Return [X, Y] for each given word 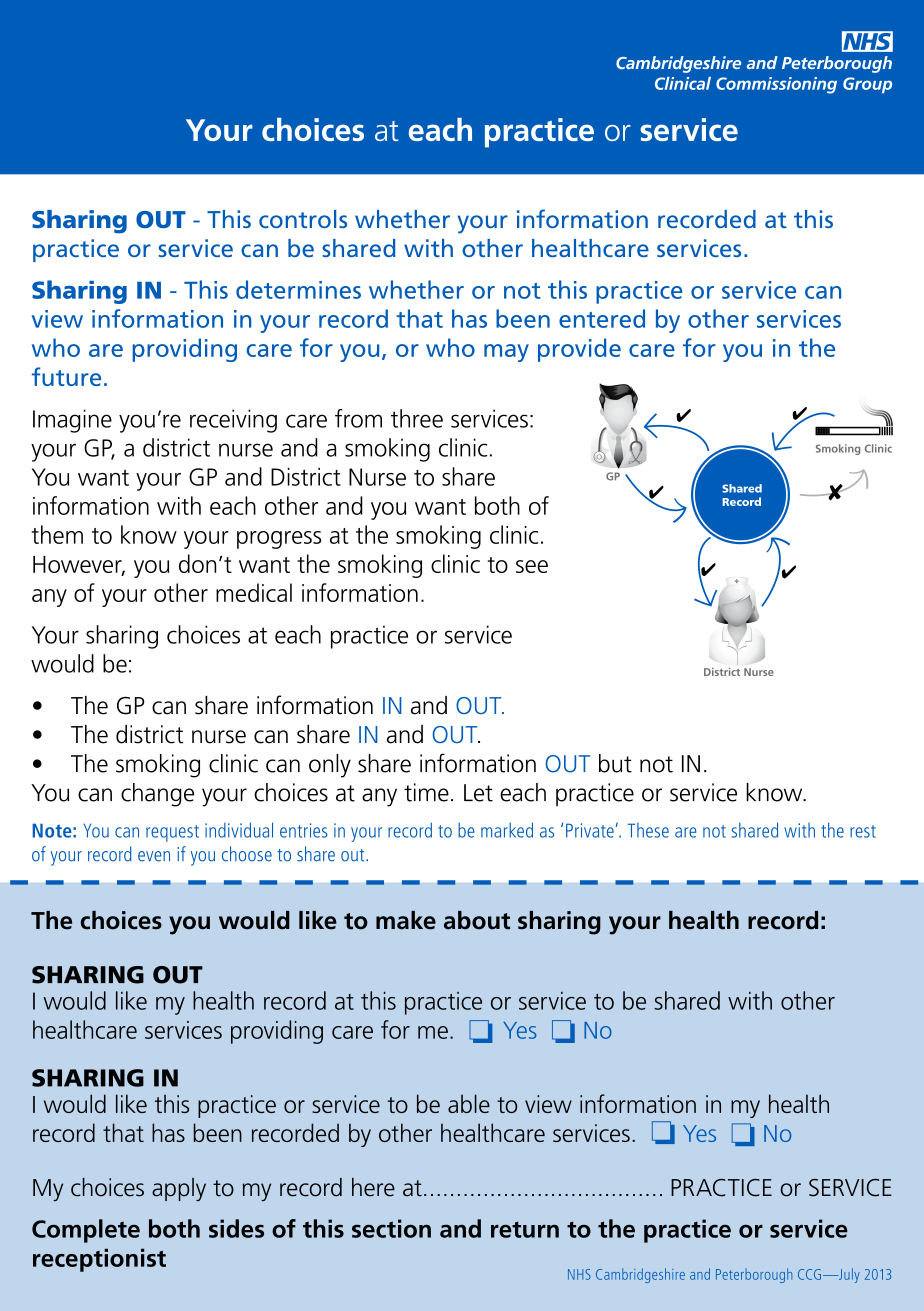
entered [602, 318]
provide [579, 350]
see [532, 566]
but [615, 763]
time [426, 792]
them [57, 534]
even [154, 856]
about [477, 920]
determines [298, 289]
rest [863, 831]
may [506, 353]
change [157, 795]
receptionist [99, 1260]
